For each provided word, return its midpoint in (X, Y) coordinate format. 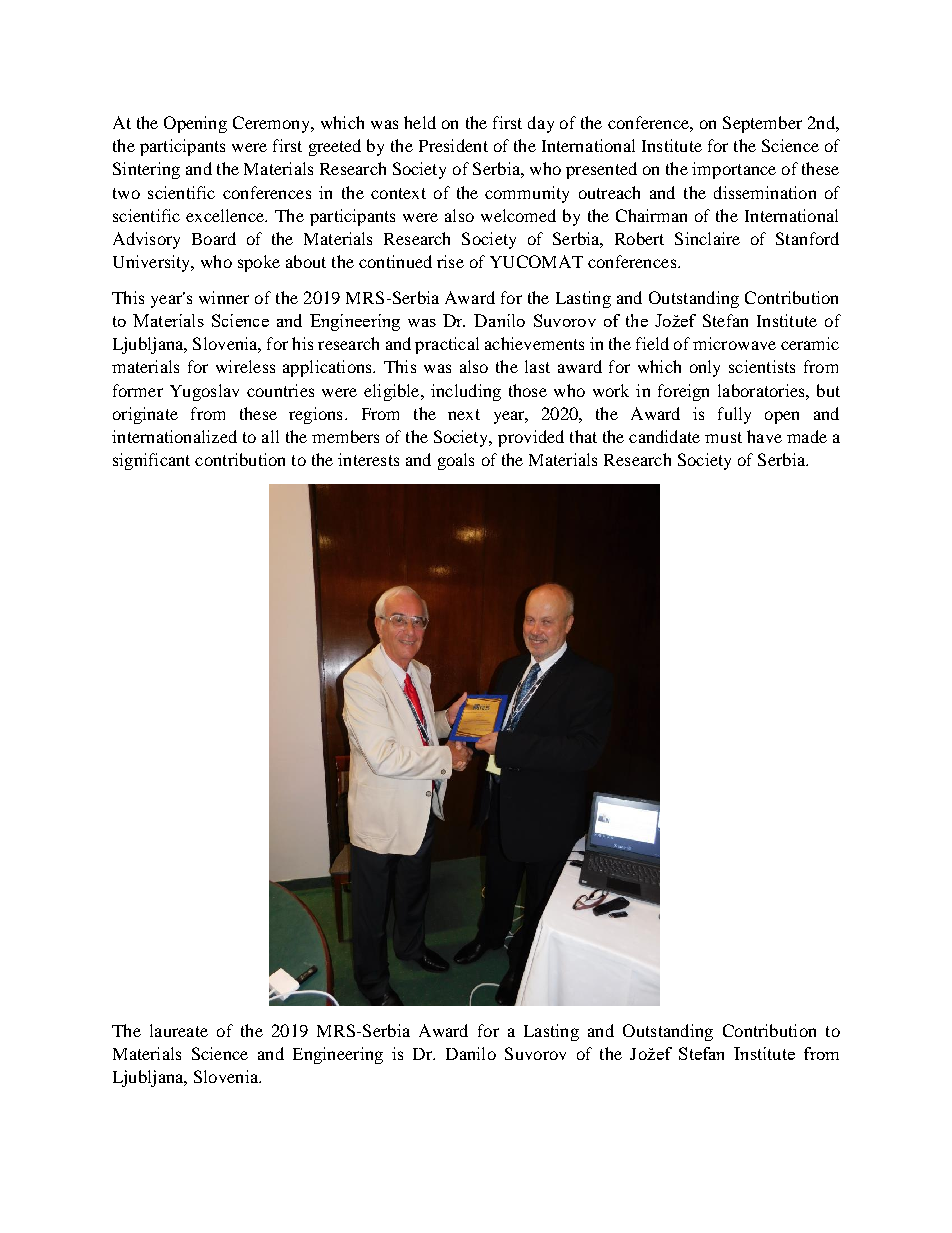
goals (456, 461)
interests (368, 459)
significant (151, 461)
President (453, 145)
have (764, 436)
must (723, 437)
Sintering (146, 170)
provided (531, 438)
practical (447, 345)
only (705, 368)
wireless (245, 366)
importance (734, 170)
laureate (179, 1030)
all (270, 436)
